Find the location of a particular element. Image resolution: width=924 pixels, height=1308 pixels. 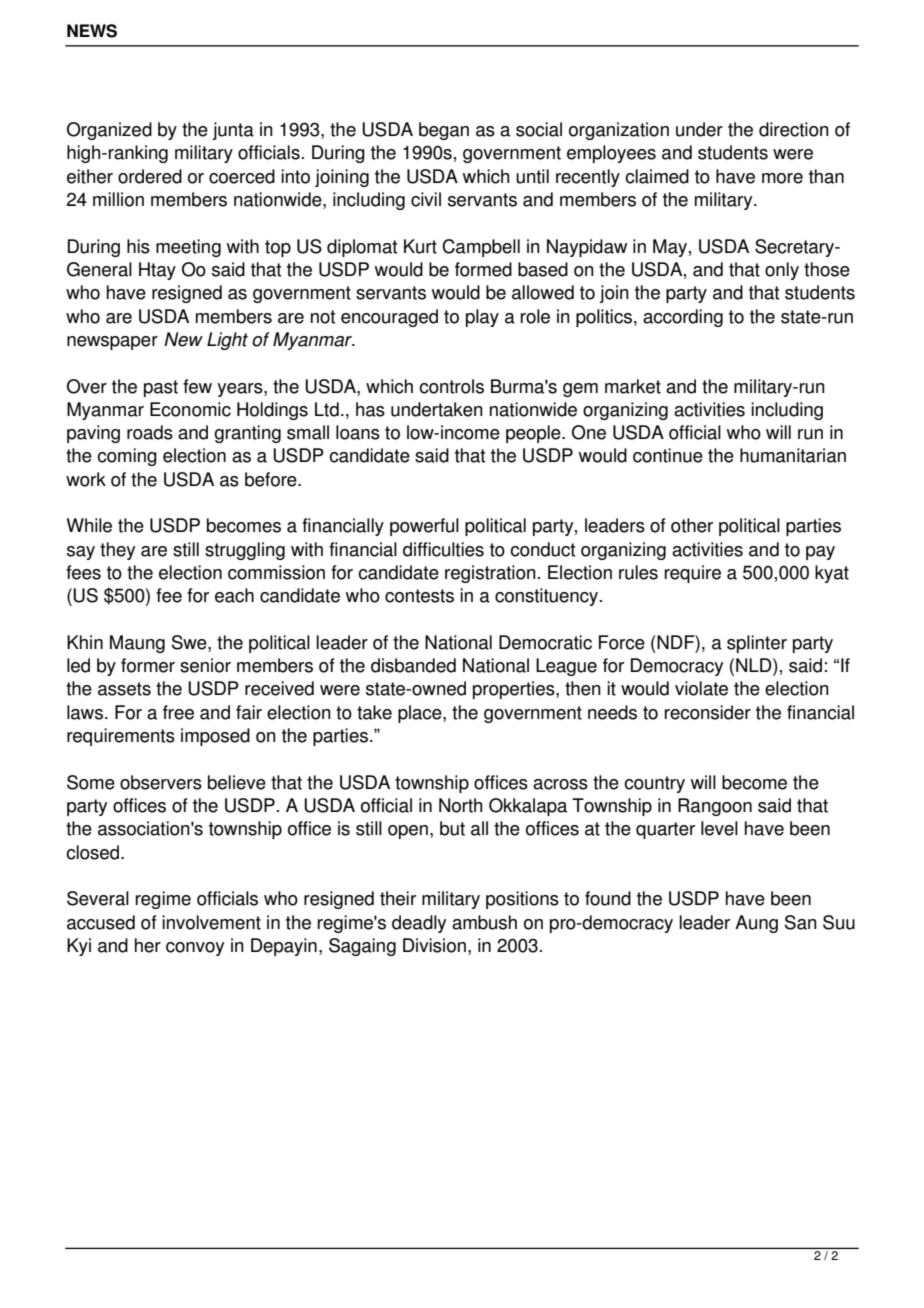

they is located at coordinates (117, 551).
